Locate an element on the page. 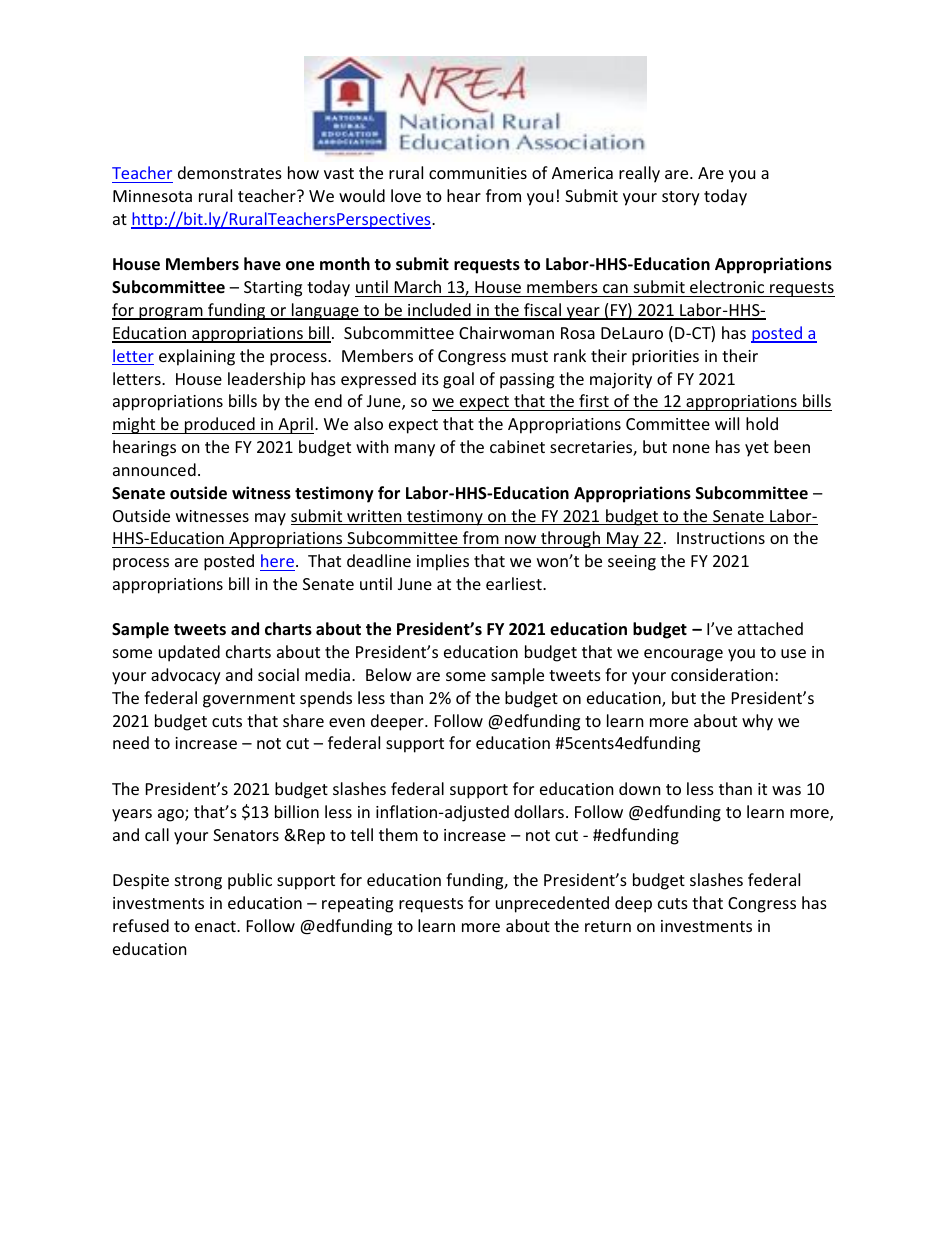 This document has height=1233, width=952. Instructions is located at coordinates (721, 538).
